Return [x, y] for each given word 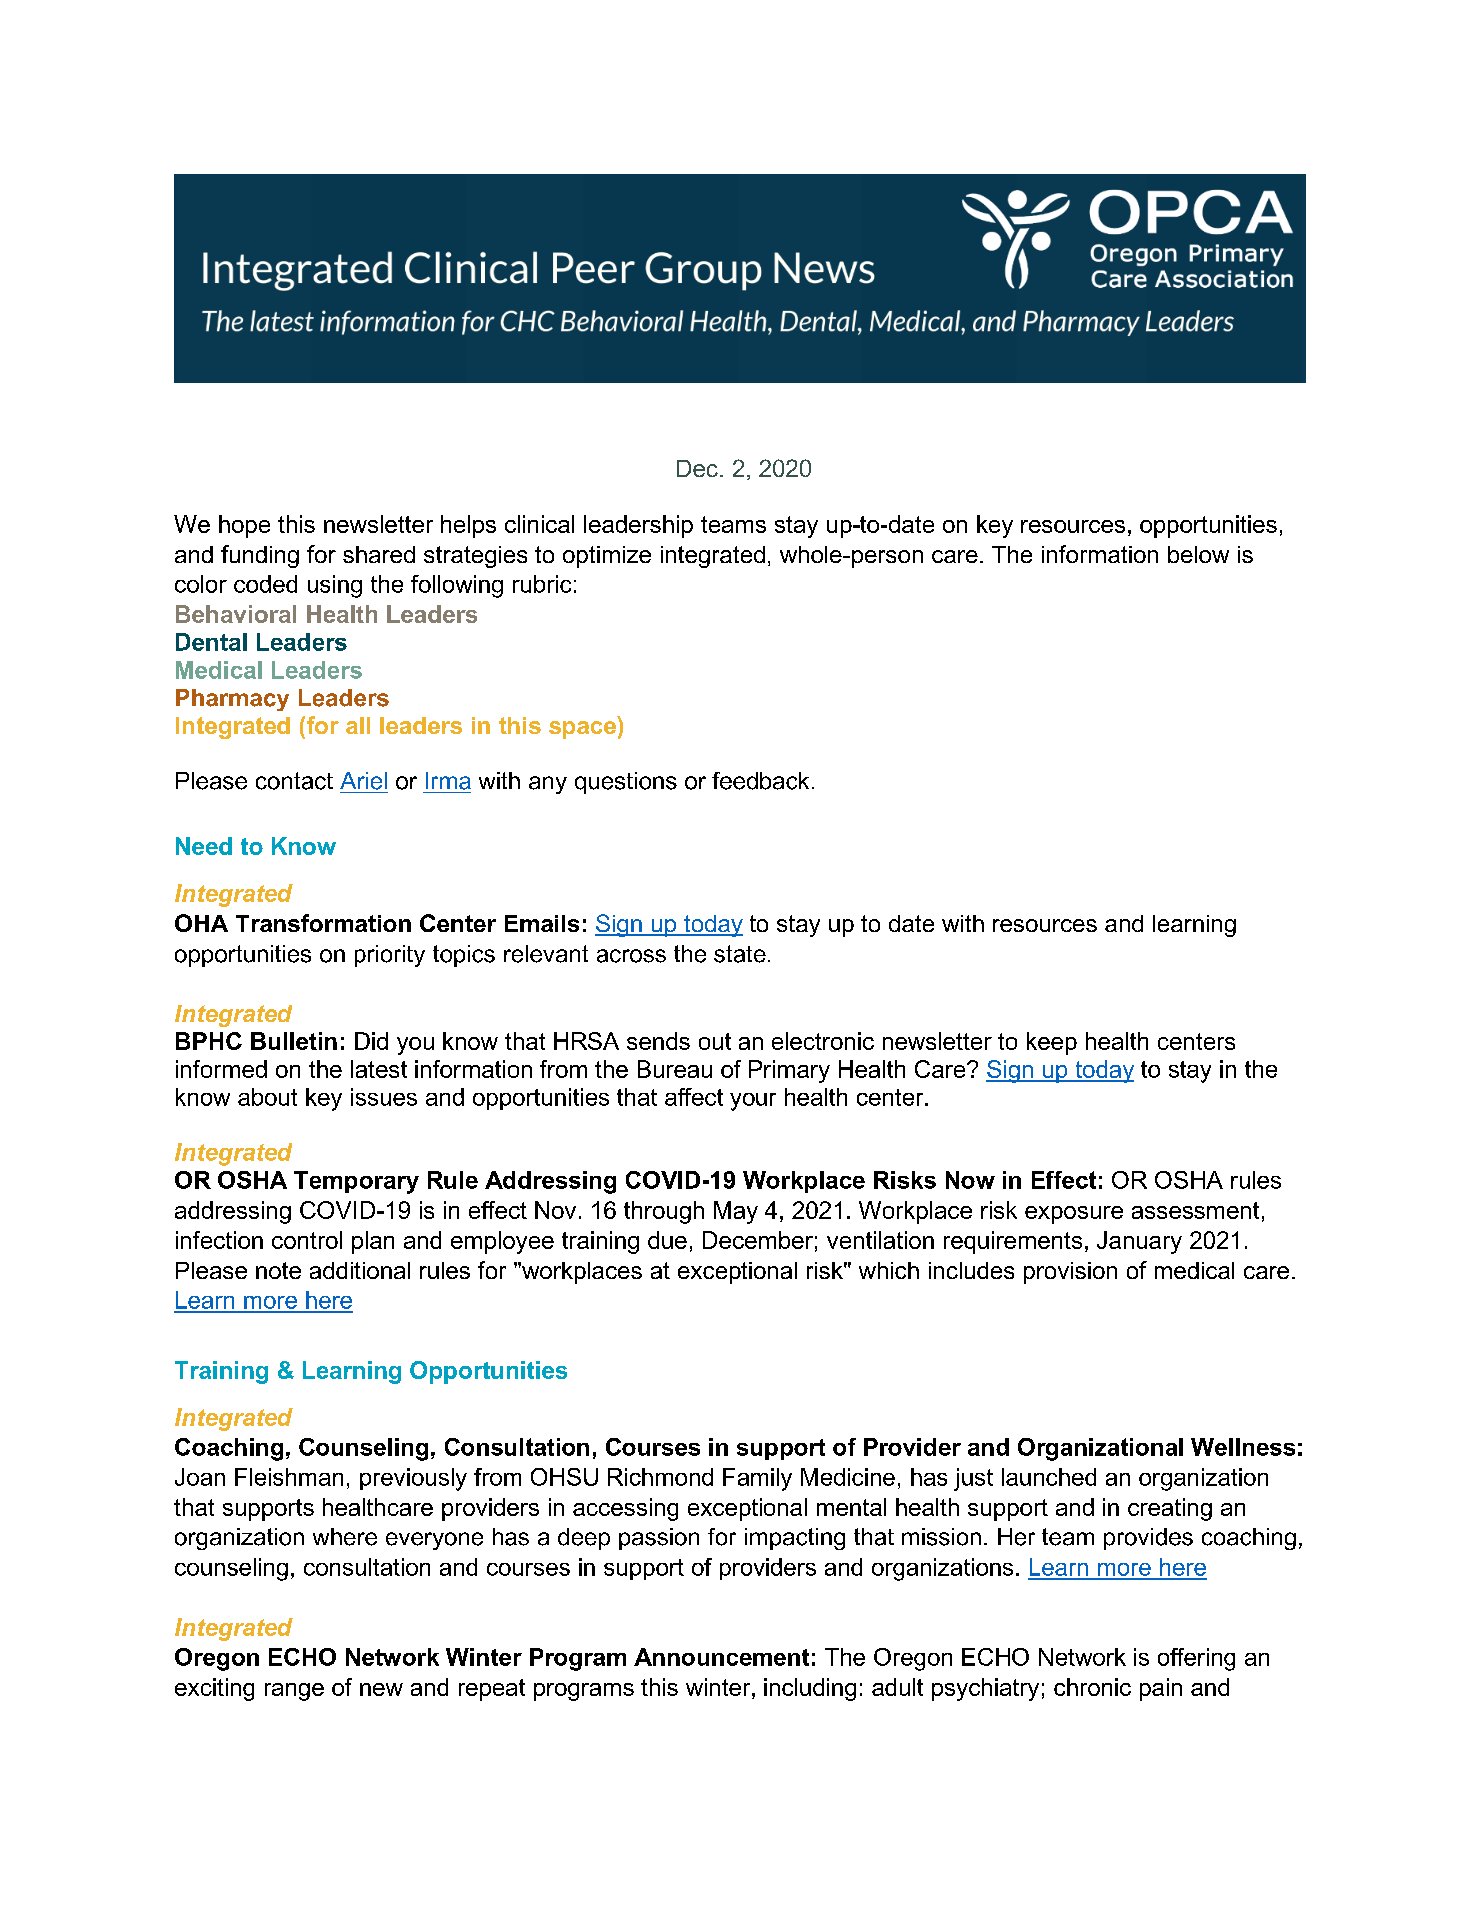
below [1198, 554]
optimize [607, 557]
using [335, 586]
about [267, 1097]
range [294, 1692]
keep [1052, 1043]
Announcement [721, 1657]
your [753, 1102]
